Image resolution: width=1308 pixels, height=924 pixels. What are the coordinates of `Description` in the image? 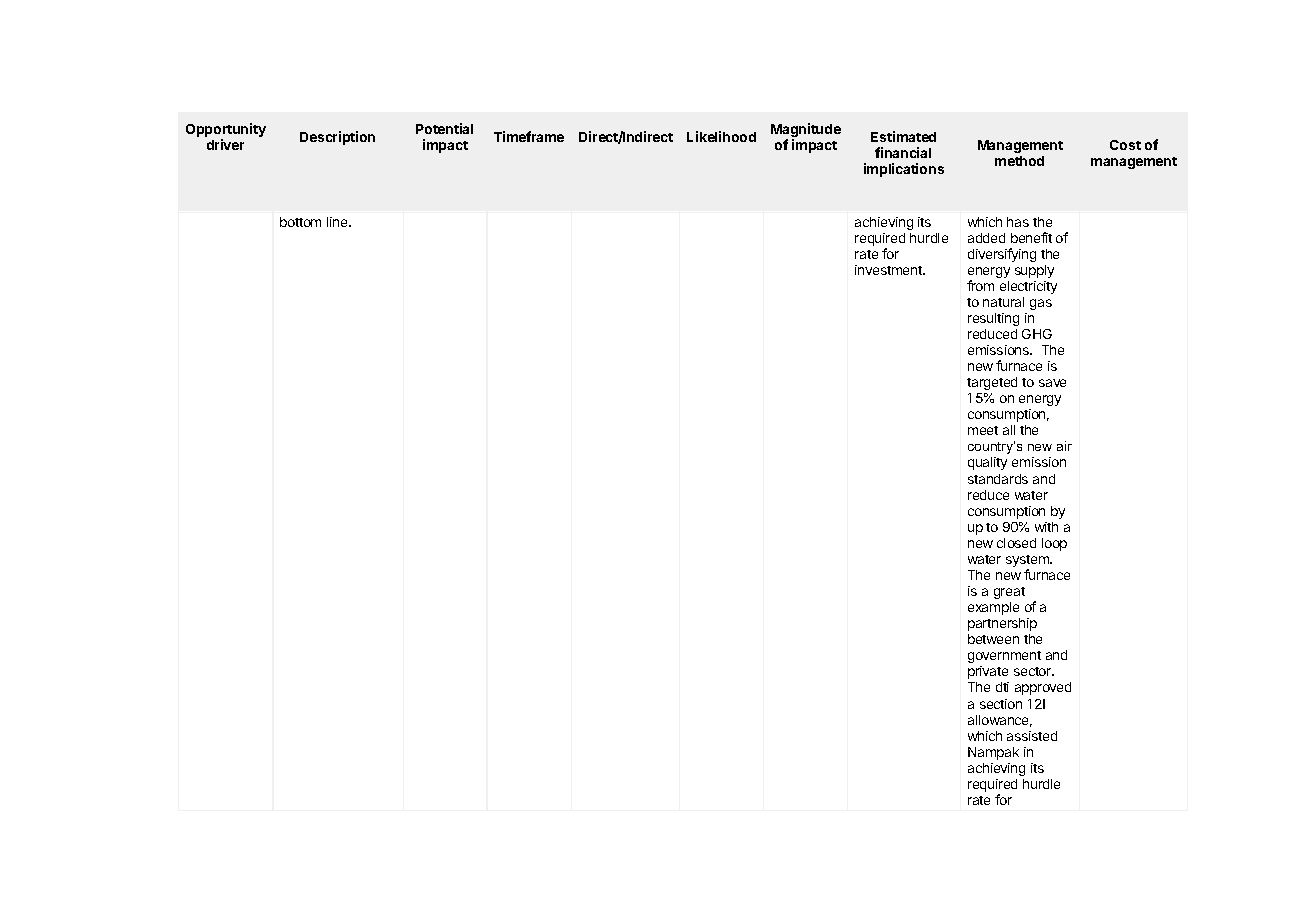 It's located at (337, 138).
